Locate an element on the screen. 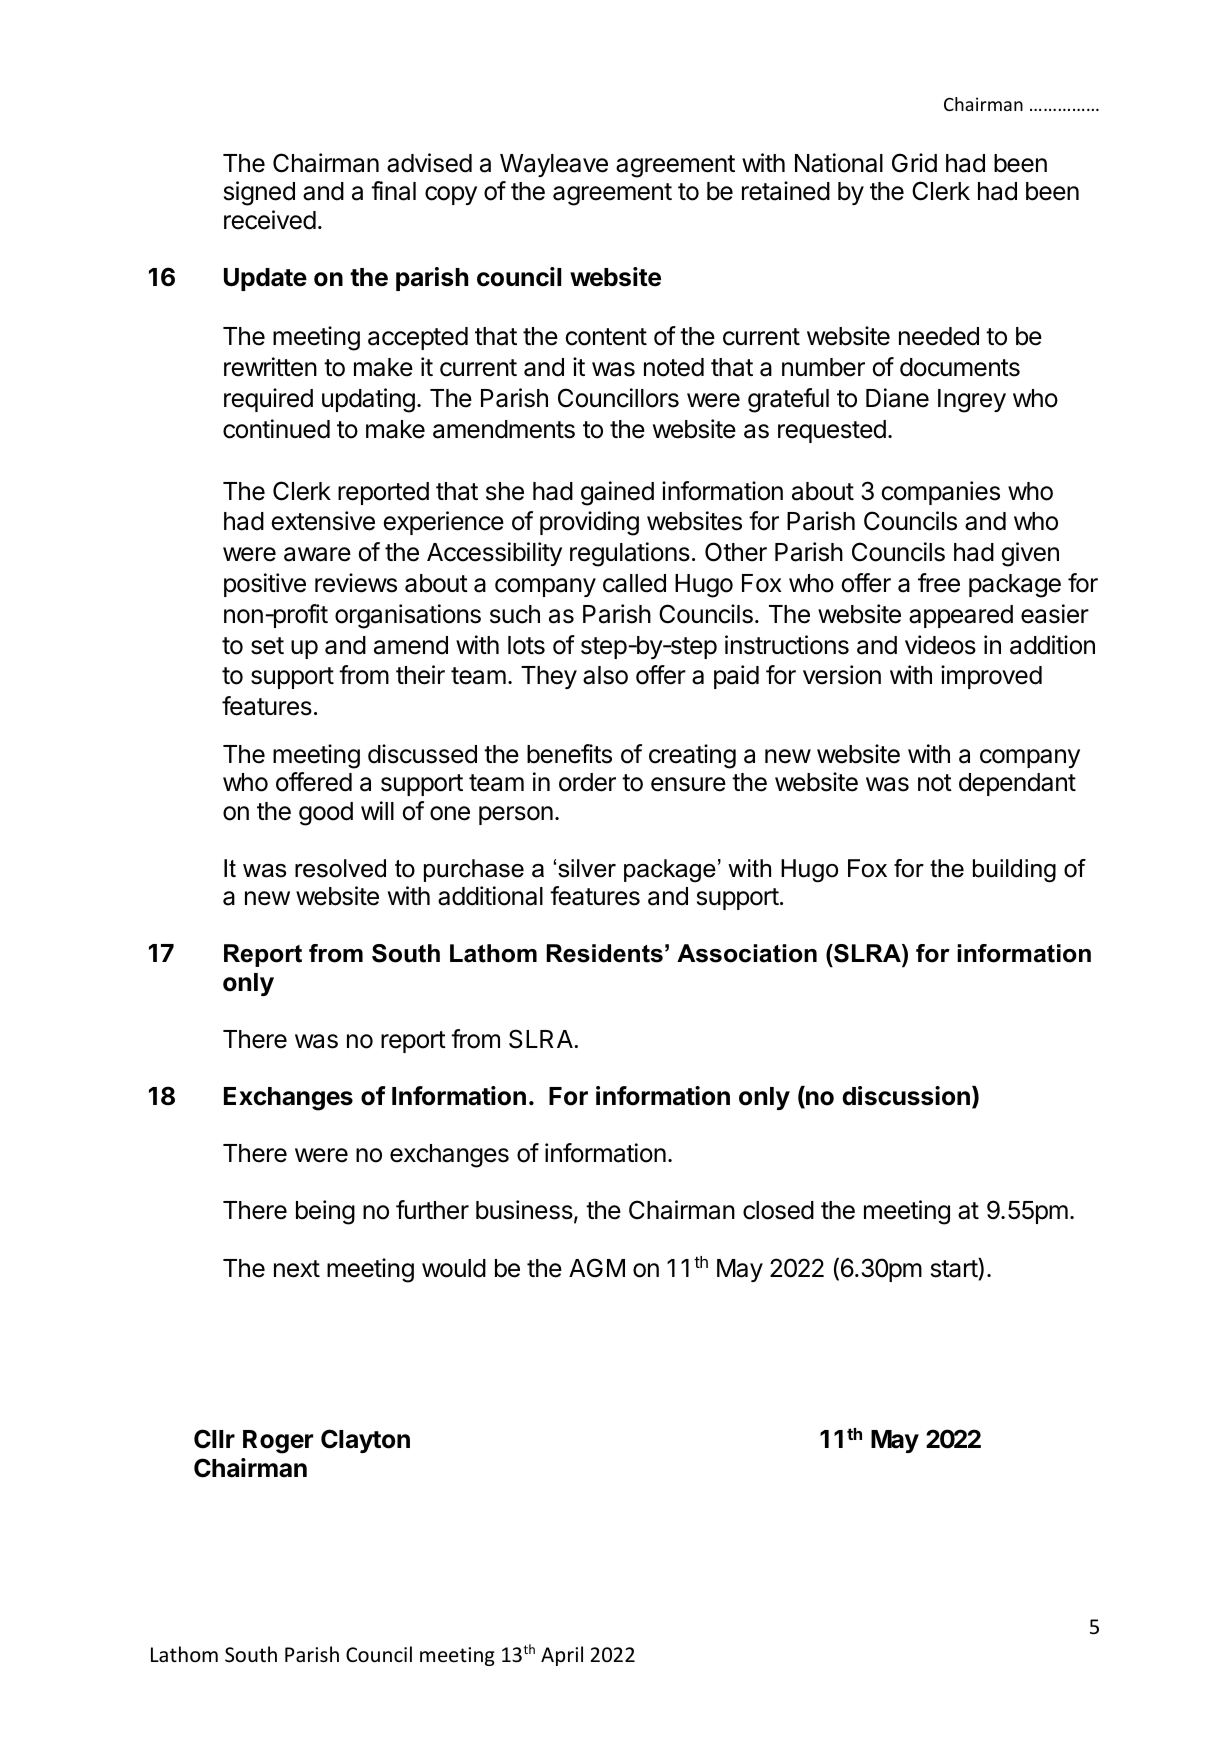 The image size is (1232, 1742). April is located at coordinates (562, 1656).
